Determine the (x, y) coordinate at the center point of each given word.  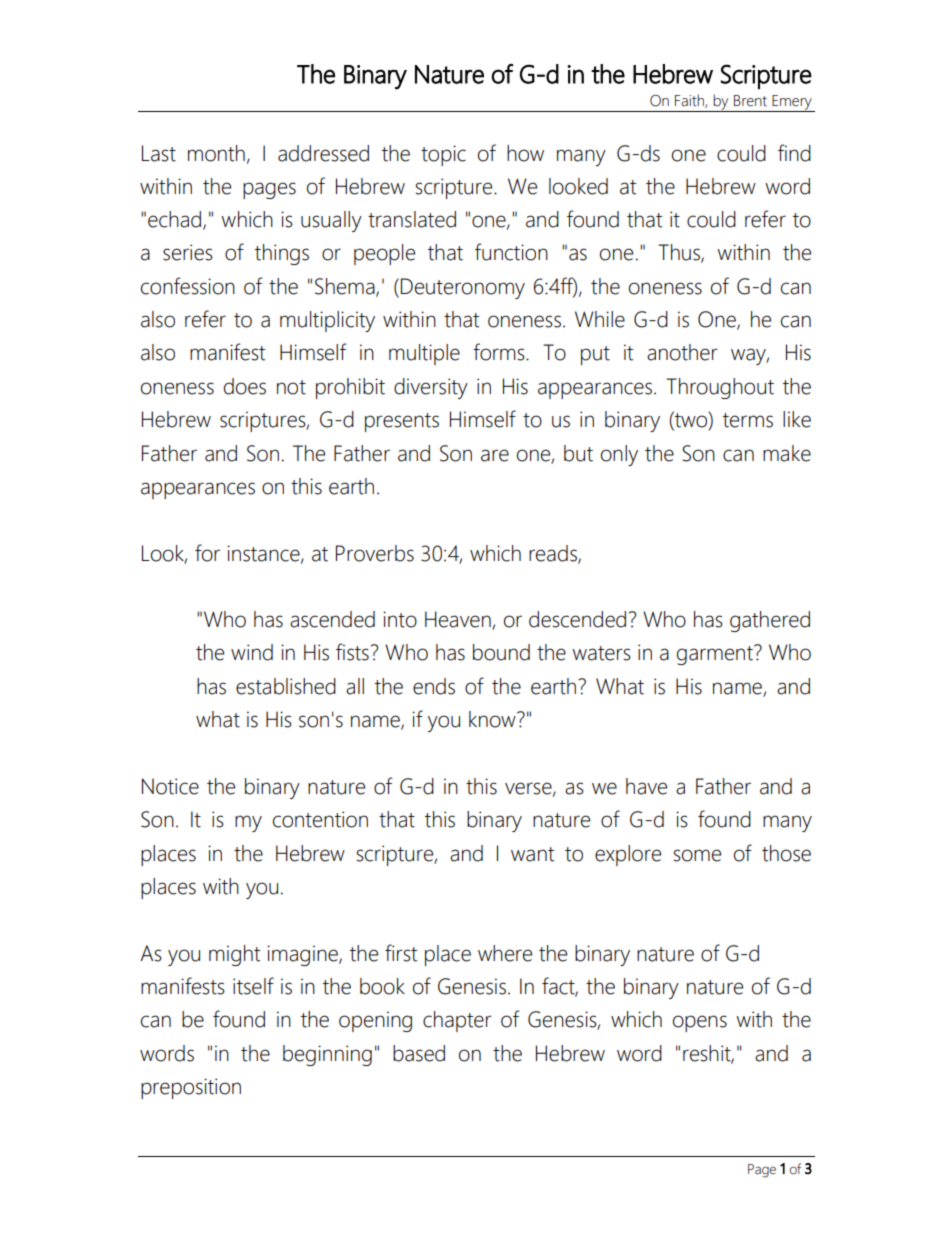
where (505, 953)
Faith (690, 101)
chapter (457, 1021)
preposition (191, 1088)
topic (443, 155)
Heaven (459, 620)
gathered (770, 621)
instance (264, 554)
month (216, 153)
